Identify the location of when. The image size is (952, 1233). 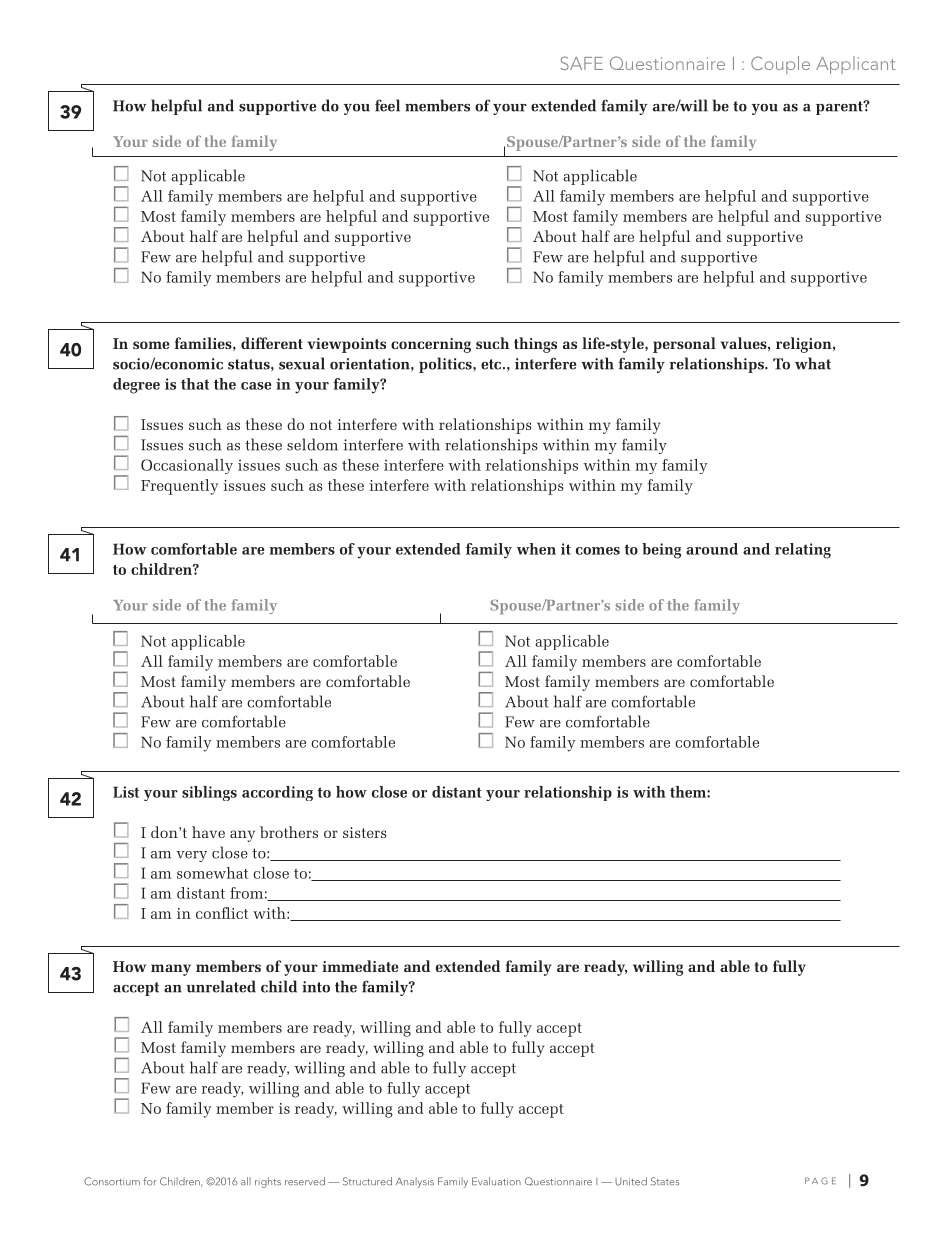
(536, 549).
